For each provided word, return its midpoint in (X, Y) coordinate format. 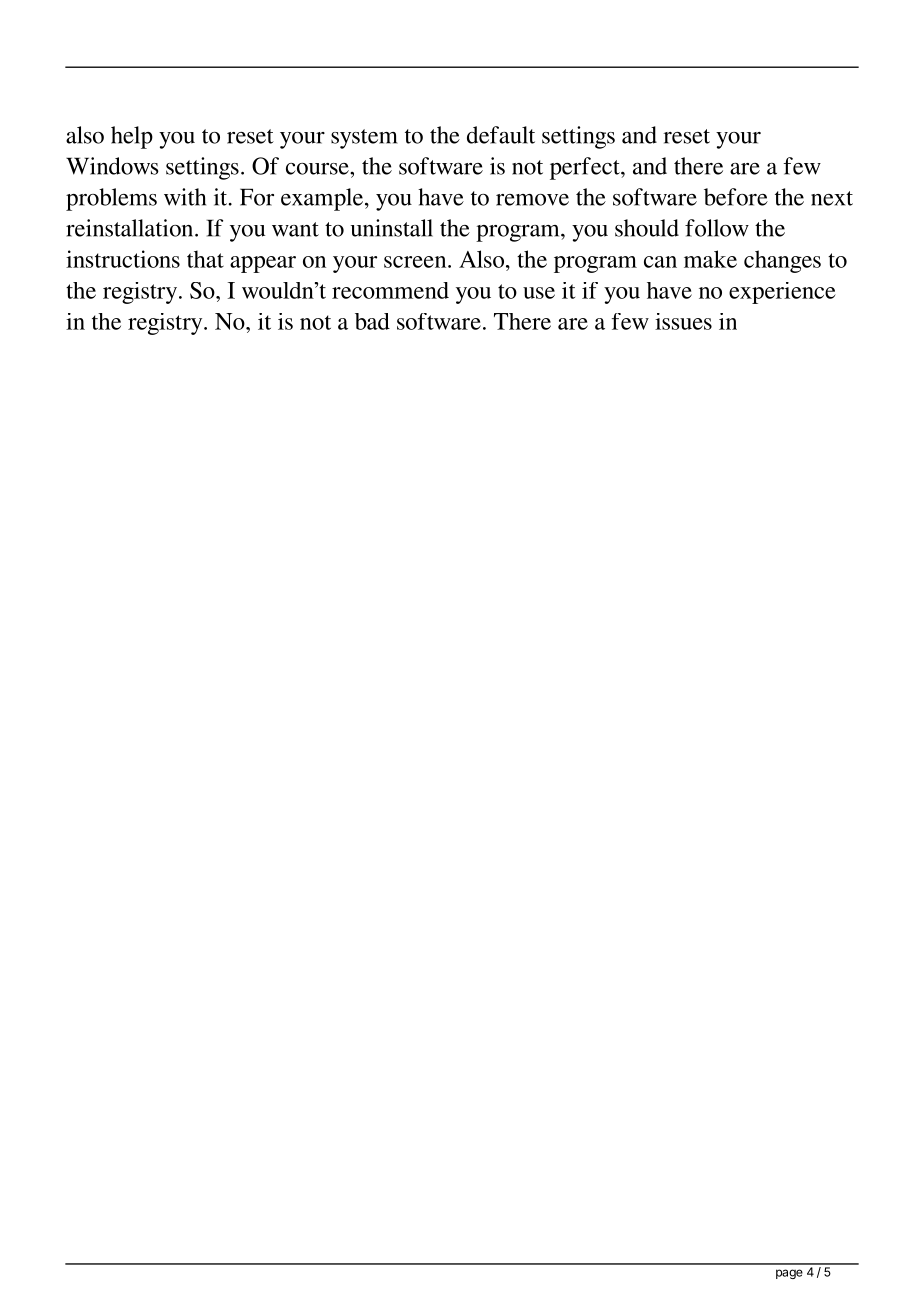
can (660, 262)
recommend (390, 290)
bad (372, 321)
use (539, 293)
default (501, 135)
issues (683, 321)
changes (782, 261)
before (736, 197)
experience (782, 293)
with (185, 197)
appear (263, 264)
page (789, 1274)
